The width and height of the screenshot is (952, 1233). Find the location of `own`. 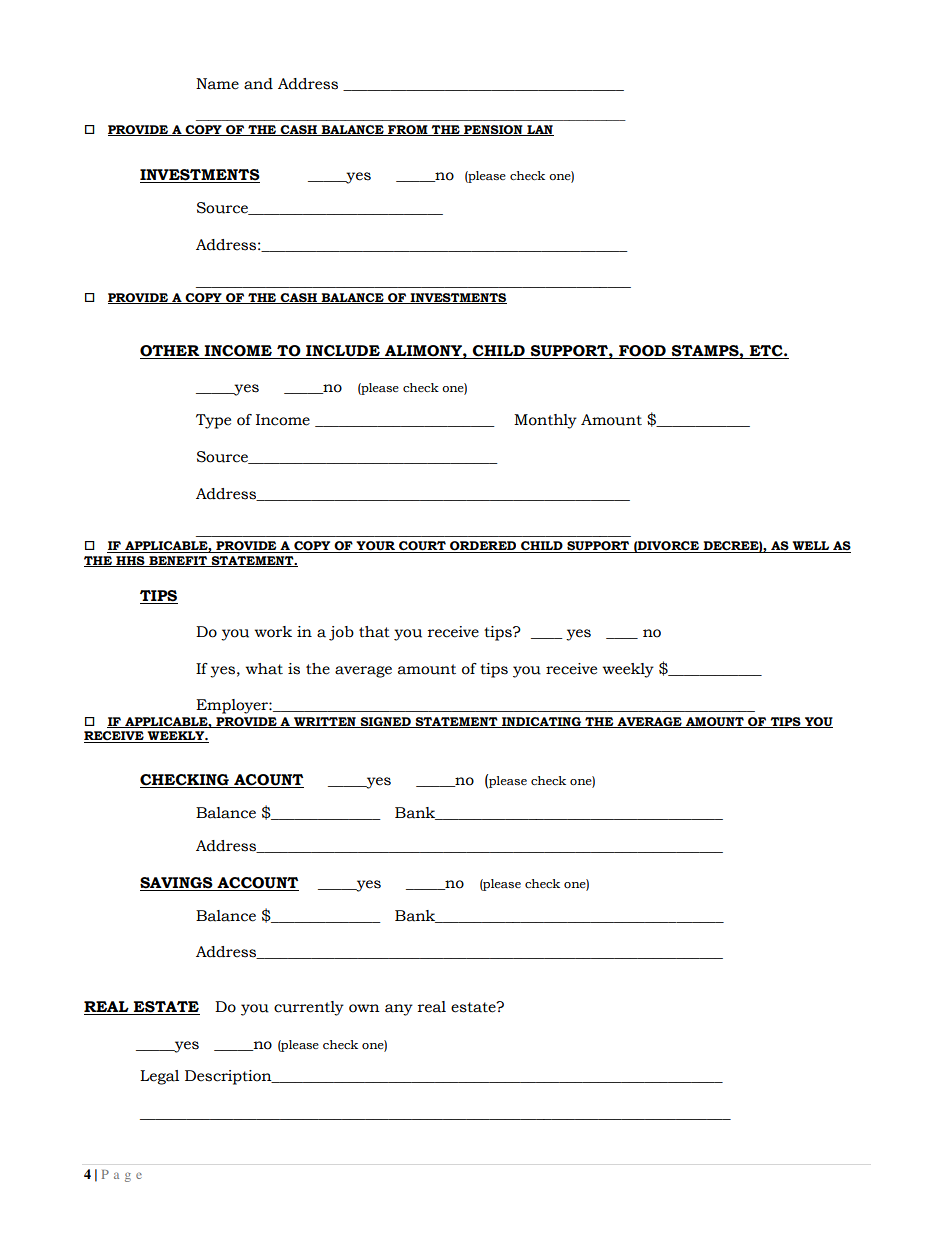

own is located at coordinates (364, 1008).
